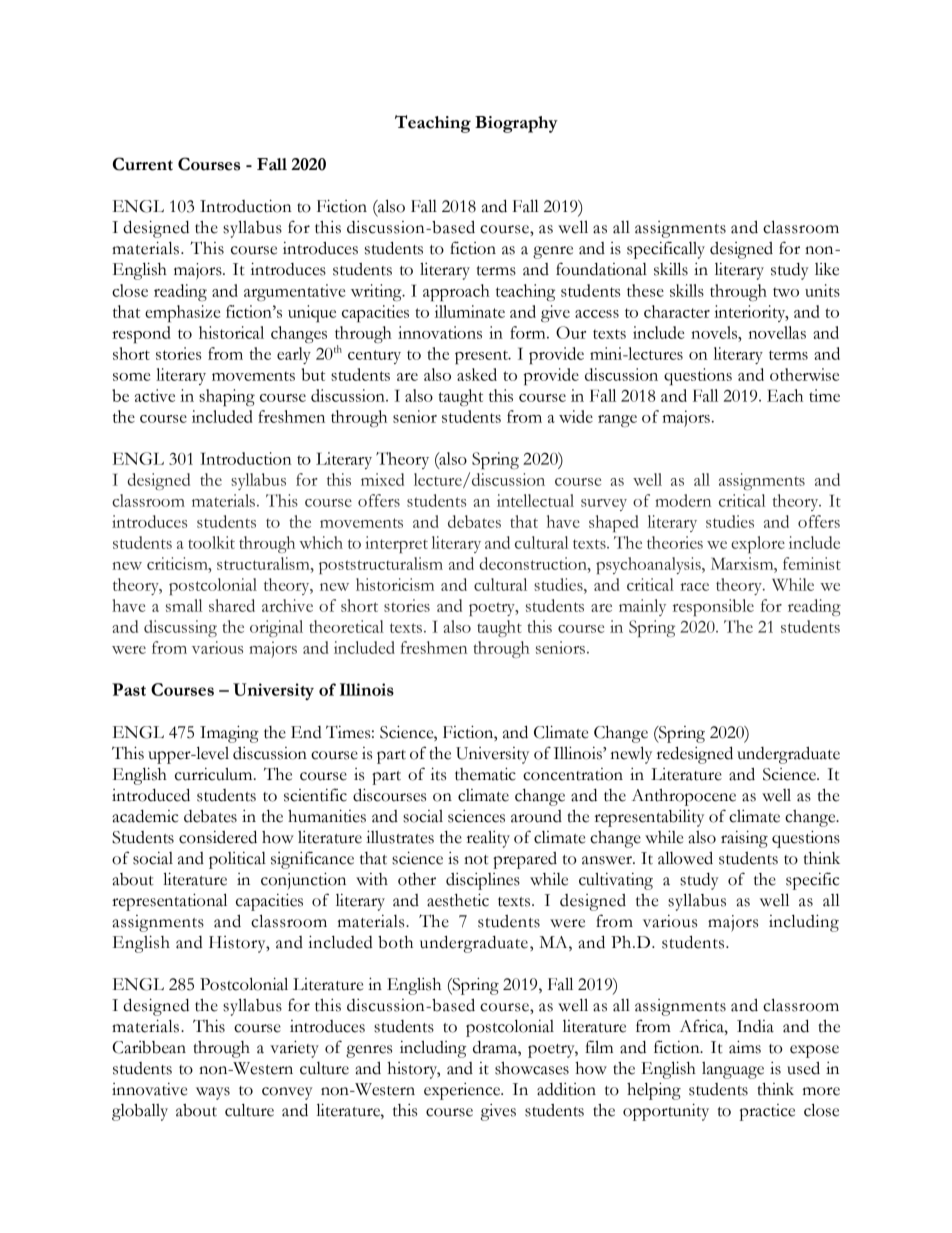 The width and height of the page is (952, 1233). I want to click on thematic, so click(485, 774).
